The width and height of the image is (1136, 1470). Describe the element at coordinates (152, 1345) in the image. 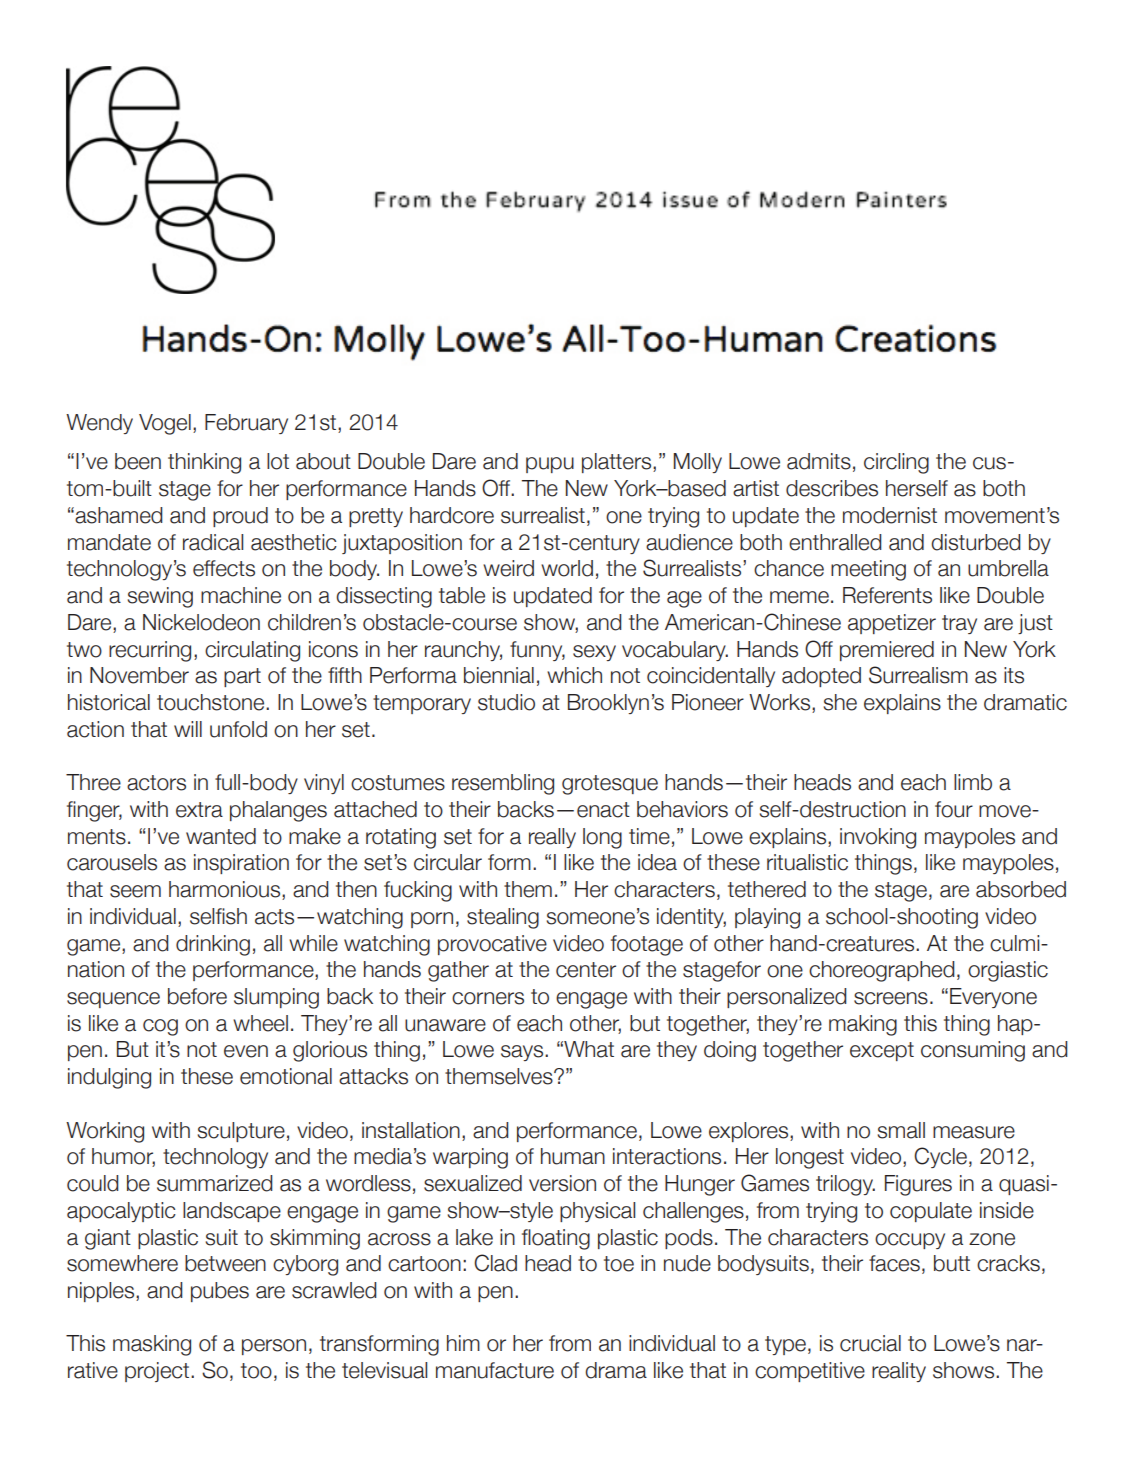

I see `masking` at that location.
